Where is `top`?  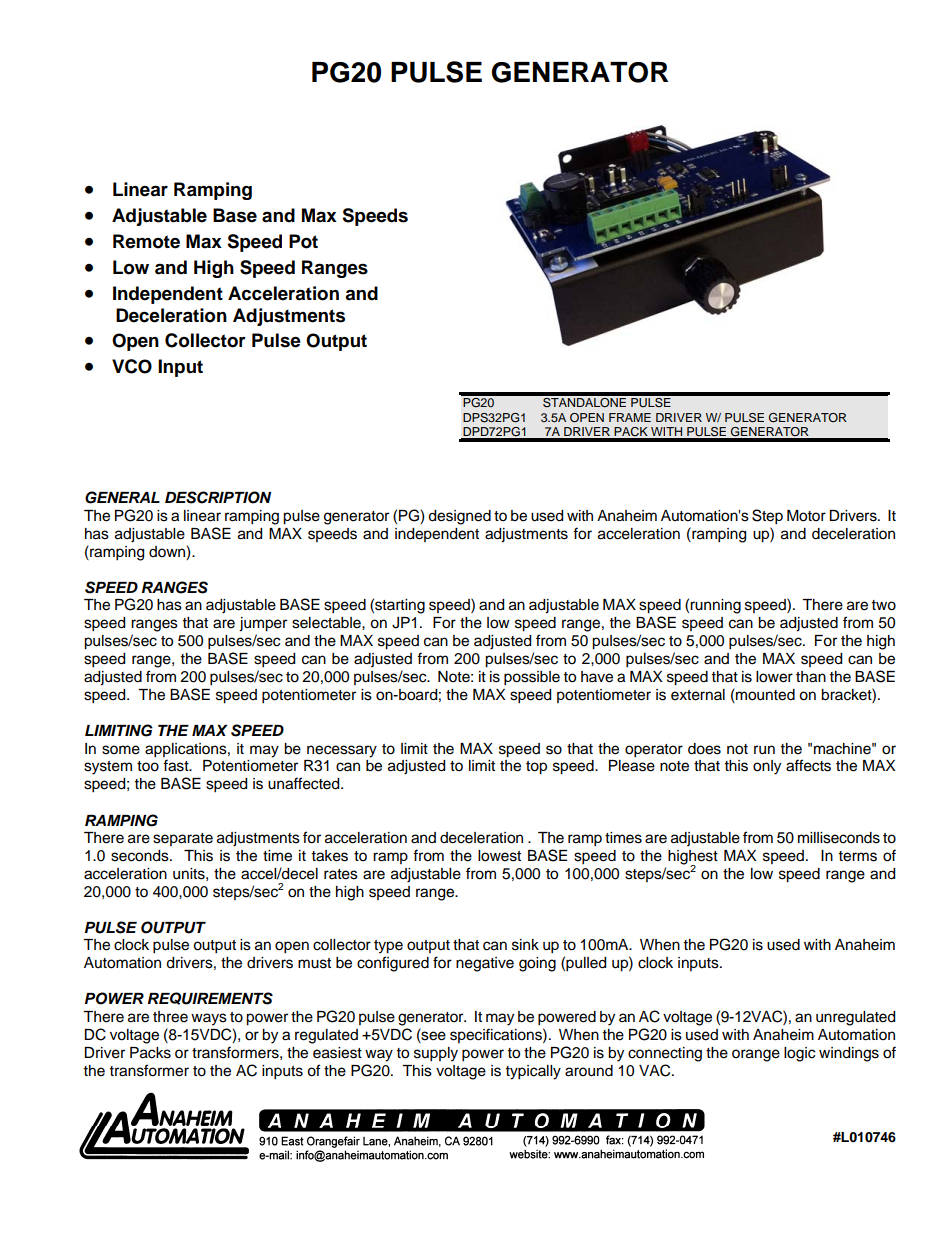 top is located at coordinates (536, 768).
